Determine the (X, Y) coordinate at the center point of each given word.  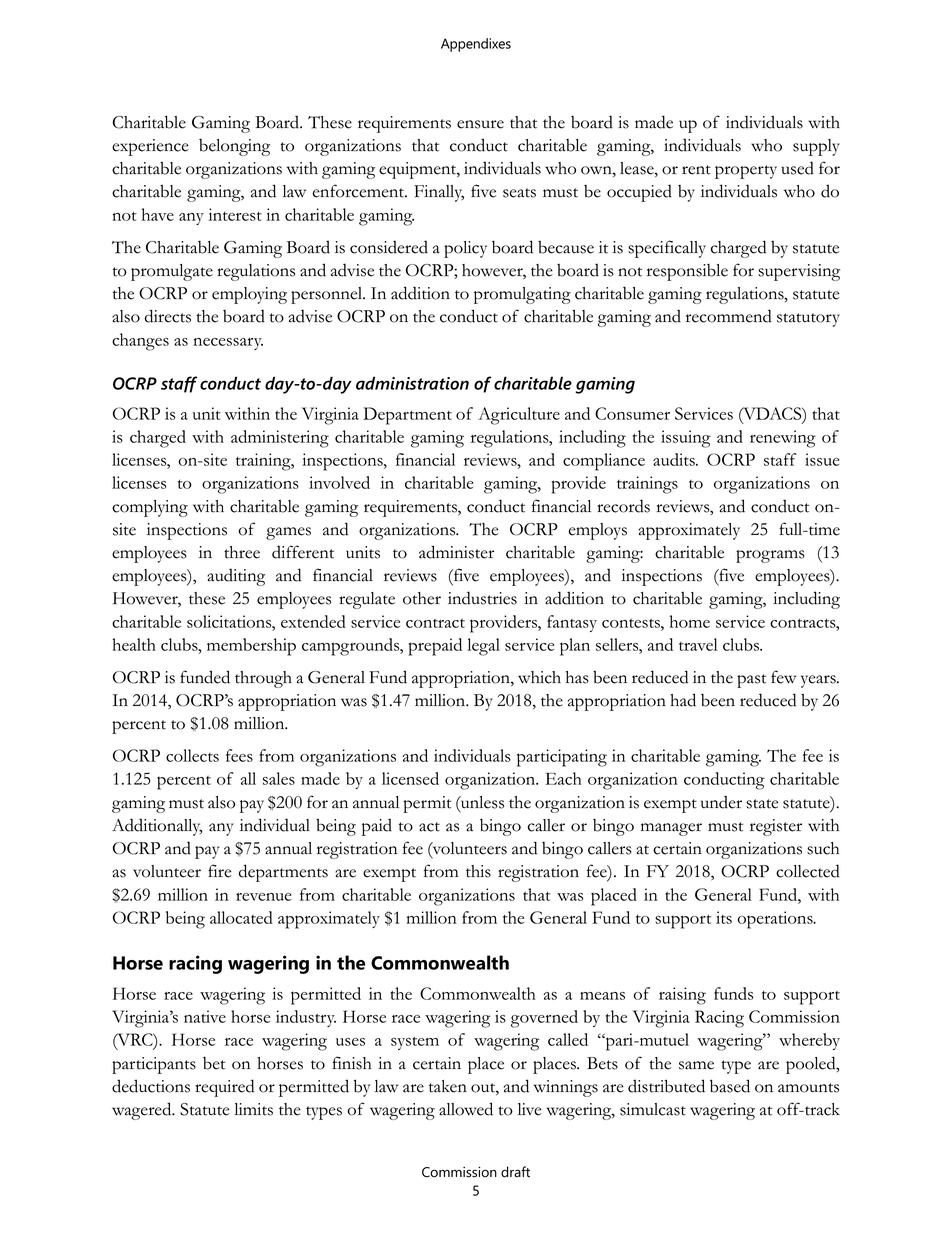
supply (816, 147)
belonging (234, 147)
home (690, 621)
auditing (236, 577)
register (776, 827)
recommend (729, 316)
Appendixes (476, 45)
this (478, 871)
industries (482, 598)
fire (219, 871)
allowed (466, 1109)
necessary (228, 344)
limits (253, 1109)
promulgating (522, 295)
